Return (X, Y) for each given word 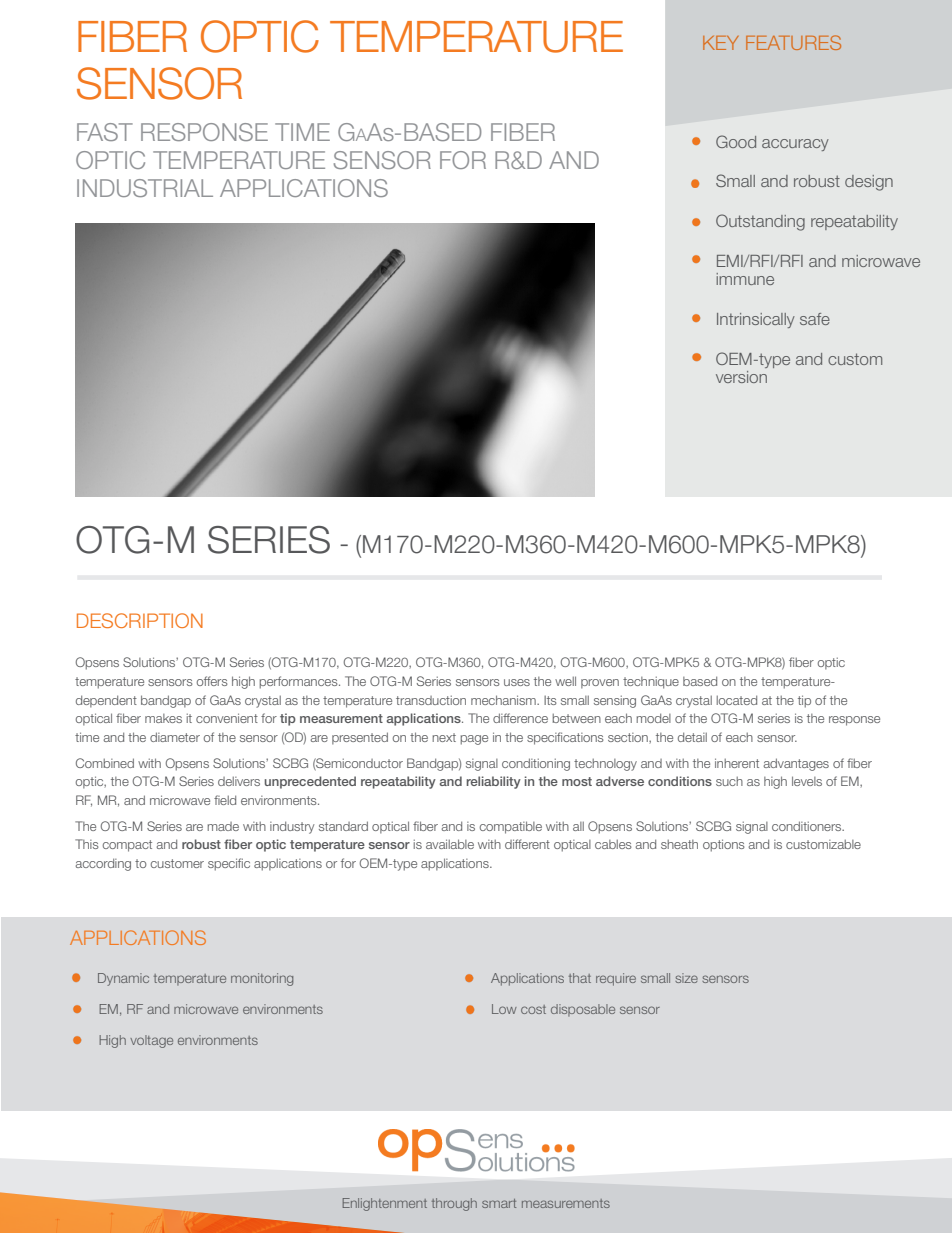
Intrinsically (756, 320)
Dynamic (123, 979)
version (741, 377)
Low (504, 1009)
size (686, 978)
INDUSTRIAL (145, 188)
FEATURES (793, 42)
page (474, 740)
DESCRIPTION (140, 620)
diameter (175, 737)
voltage (151, 1041)
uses (517, 682)
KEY (721, 43)
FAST (105, 132)
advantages (796, 764)
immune (745, 279)
